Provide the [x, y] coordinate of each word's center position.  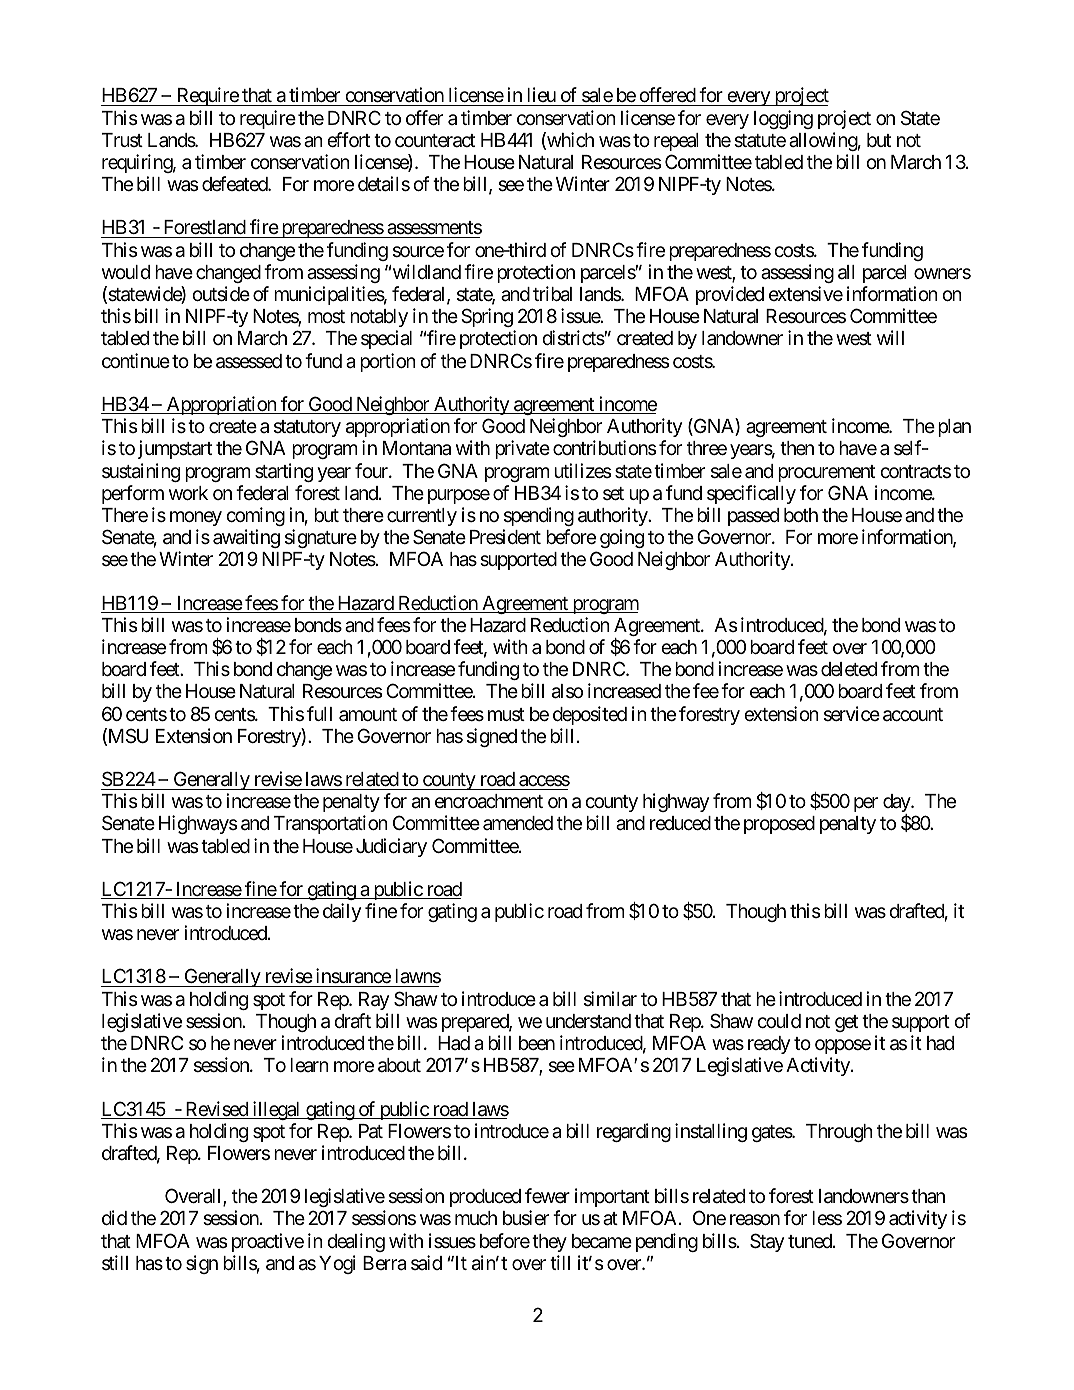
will [890, 337]
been [537, 1043]
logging [783, 119]
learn [309, 1065]
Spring [487, 317]
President [505, 536]
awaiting [246, 538]
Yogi [337, 1264]
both [801, 515]
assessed [249, 361]
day [897, 804]
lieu [541, 94]
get [846, 1023]
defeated [235, 184]
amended [518, 823]
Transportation [331, 824]
